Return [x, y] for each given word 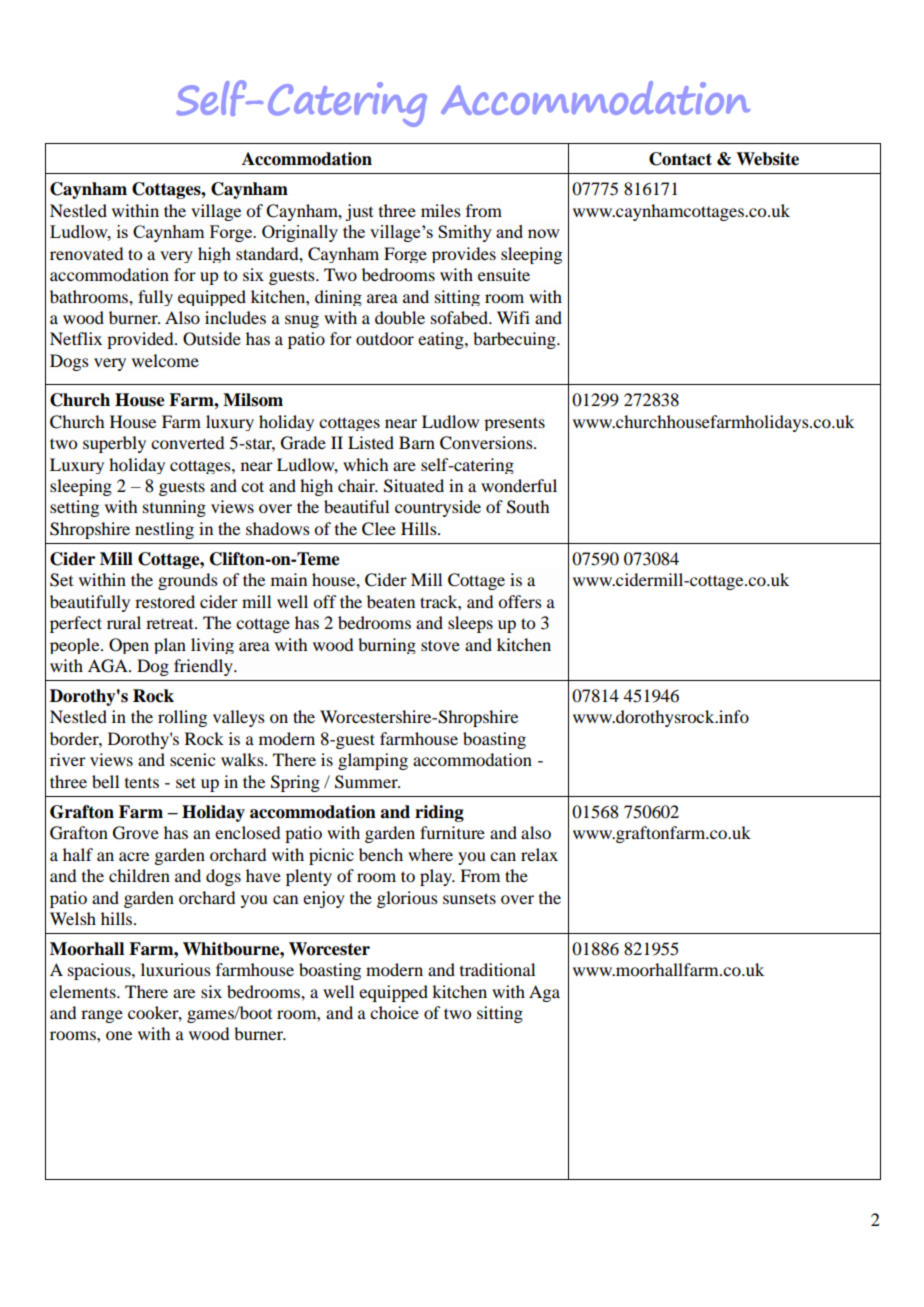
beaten [391, 601]
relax [539, 854]
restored [165, 601]
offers [520, 601]
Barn [417, 442]
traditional [497, 969]
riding [439, 813]
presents [514, 424]
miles [441, 210]
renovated [86, 253]
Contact [680, 159]
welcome [165, 360]
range [102, 1016]
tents [142, 782]
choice [394, 1012]
